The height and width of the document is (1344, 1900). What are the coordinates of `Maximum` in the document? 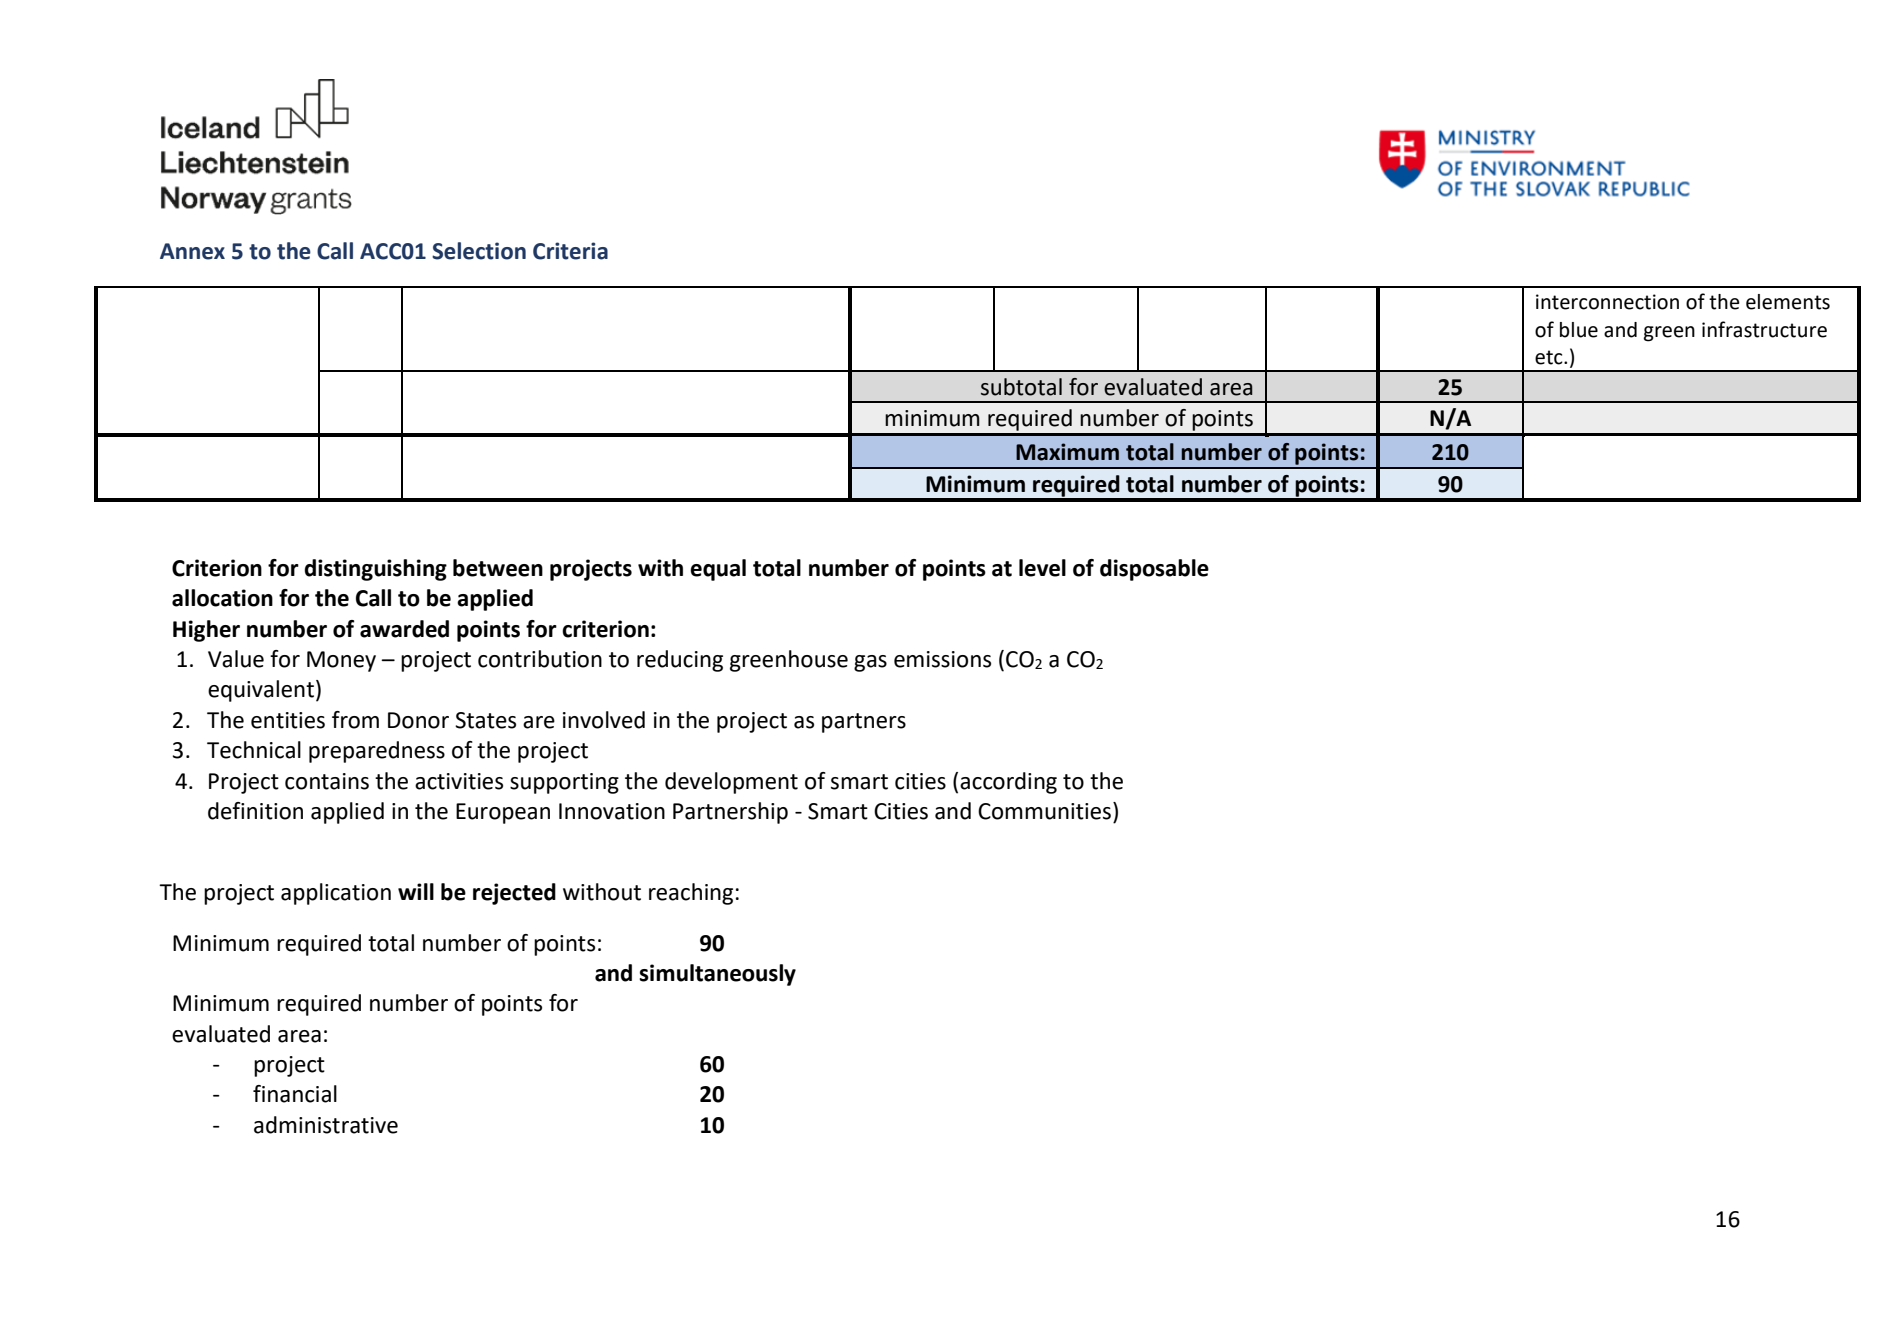 It's located at (1067, 452).
